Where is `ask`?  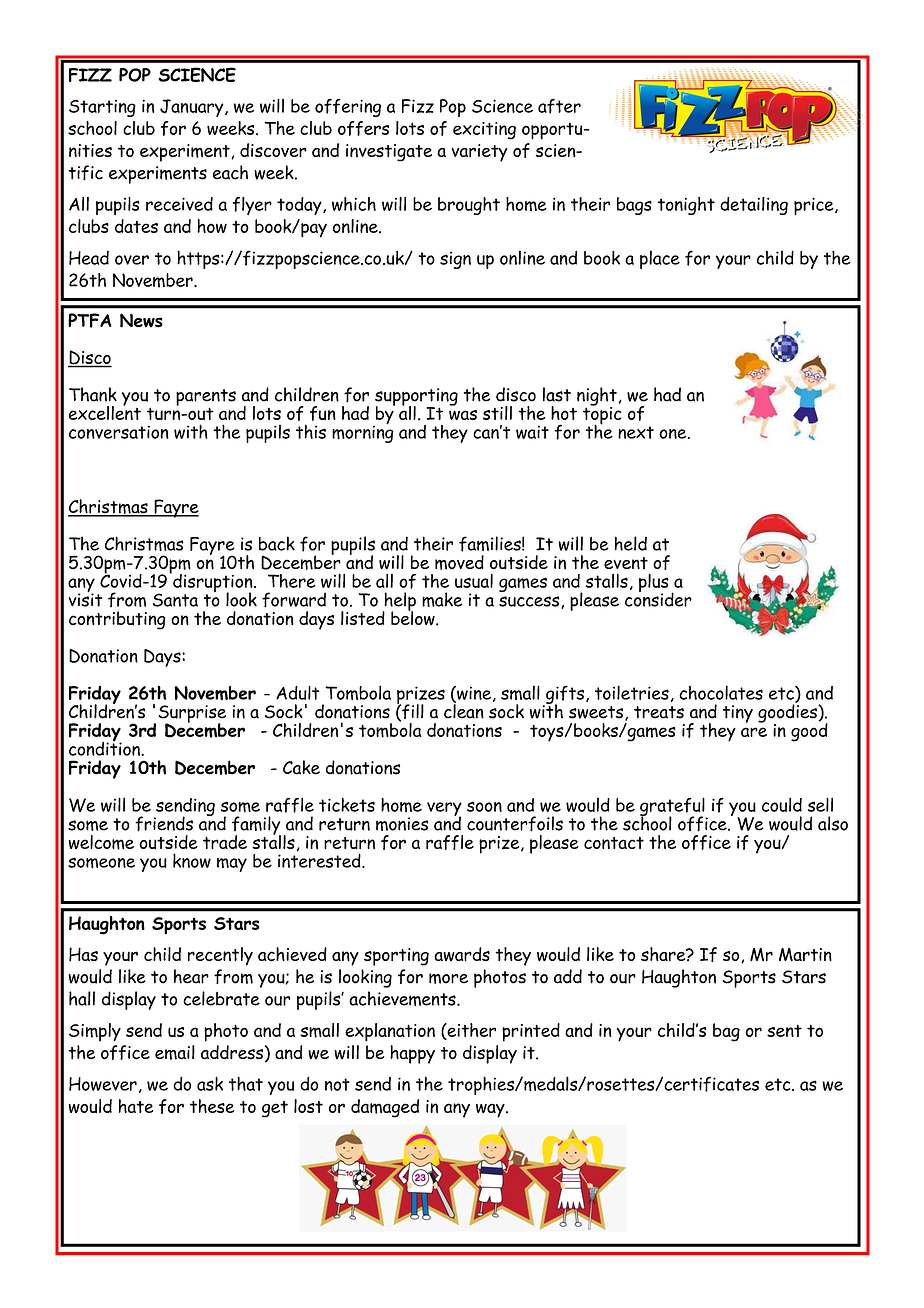
ask is located at coordinates (210, 1083).
